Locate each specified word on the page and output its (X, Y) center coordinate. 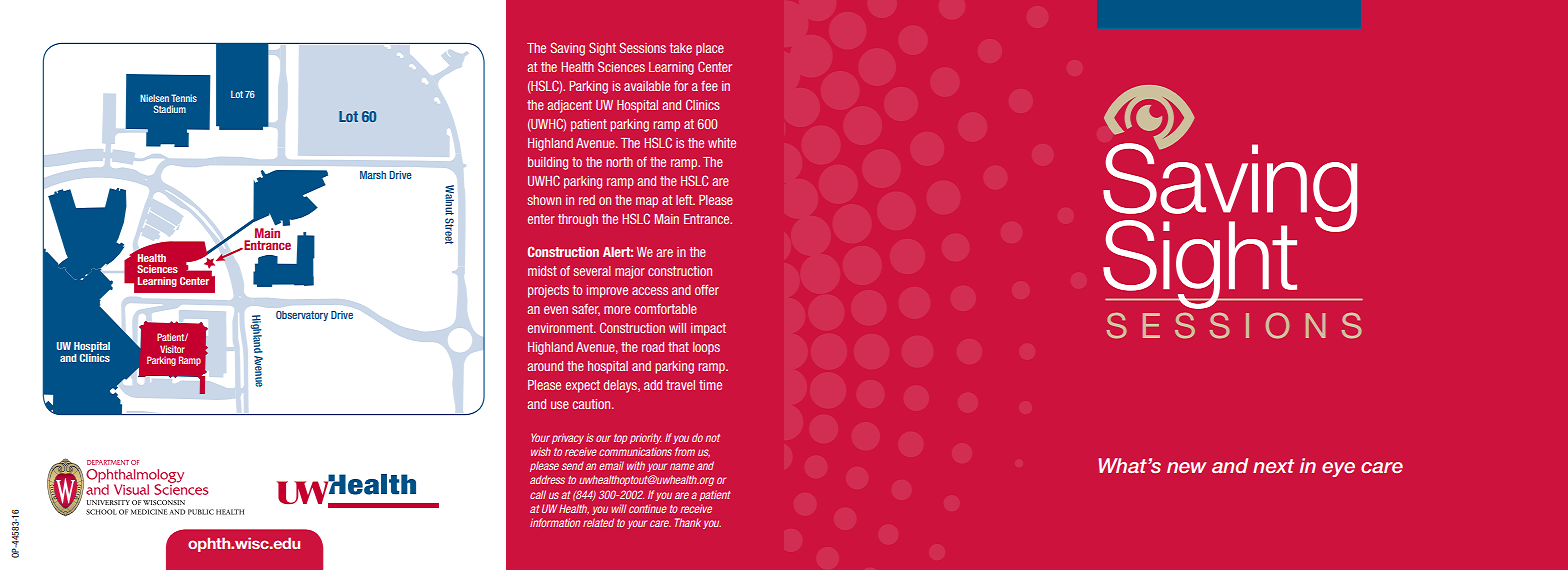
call (538, 494)
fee (709, 86)
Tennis (184, 98)
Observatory (302, 316)
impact (708, 329)
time (710, 385)
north (619, 162)
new (1186, 467)
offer (707, 290)
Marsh (373, 175)
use (560, 405)
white (722, 143)
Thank (688, 522)
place (710, 49)
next (1273, 466)
